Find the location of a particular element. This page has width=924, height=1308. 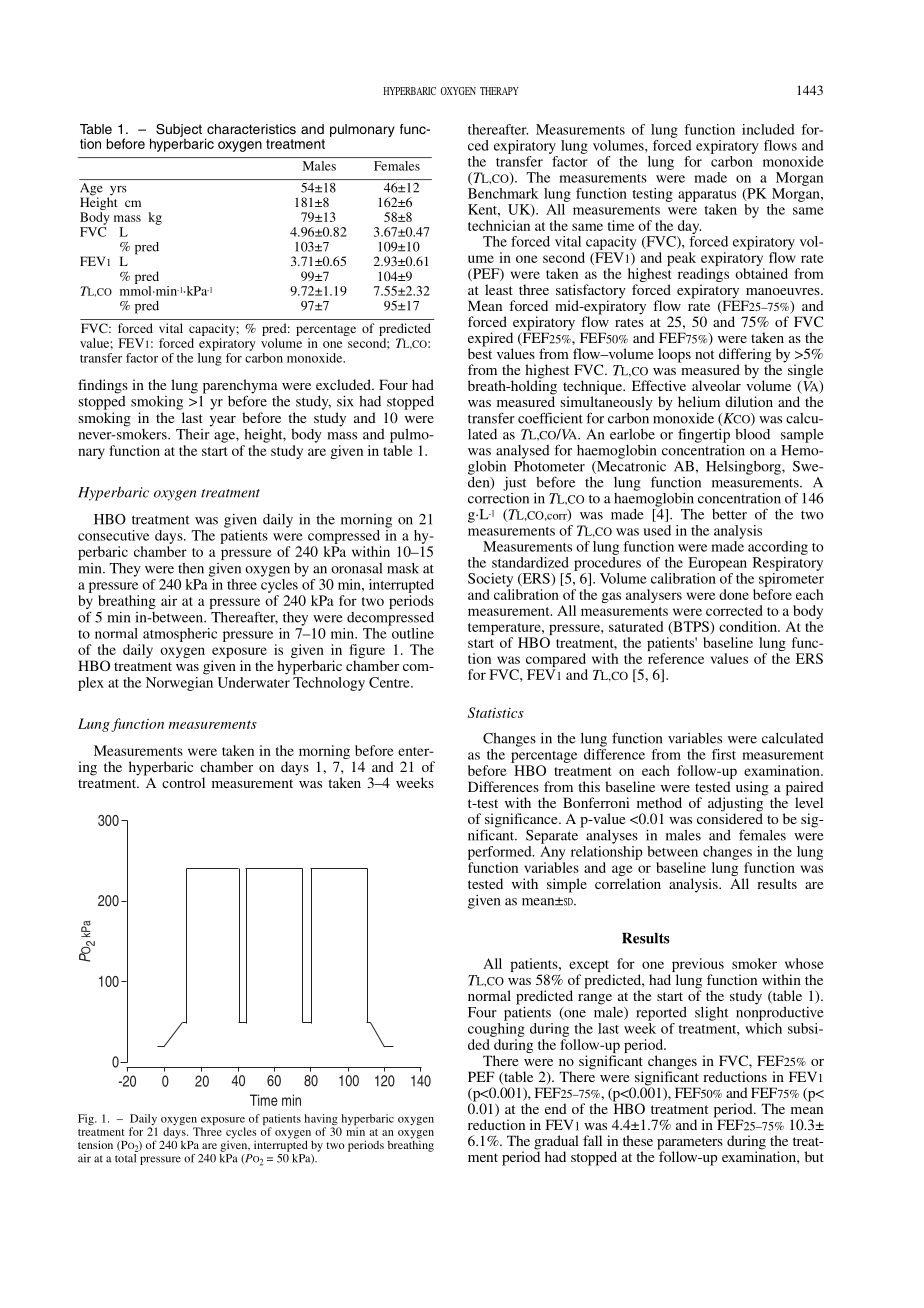

done is located at coordinates (734, 594).
